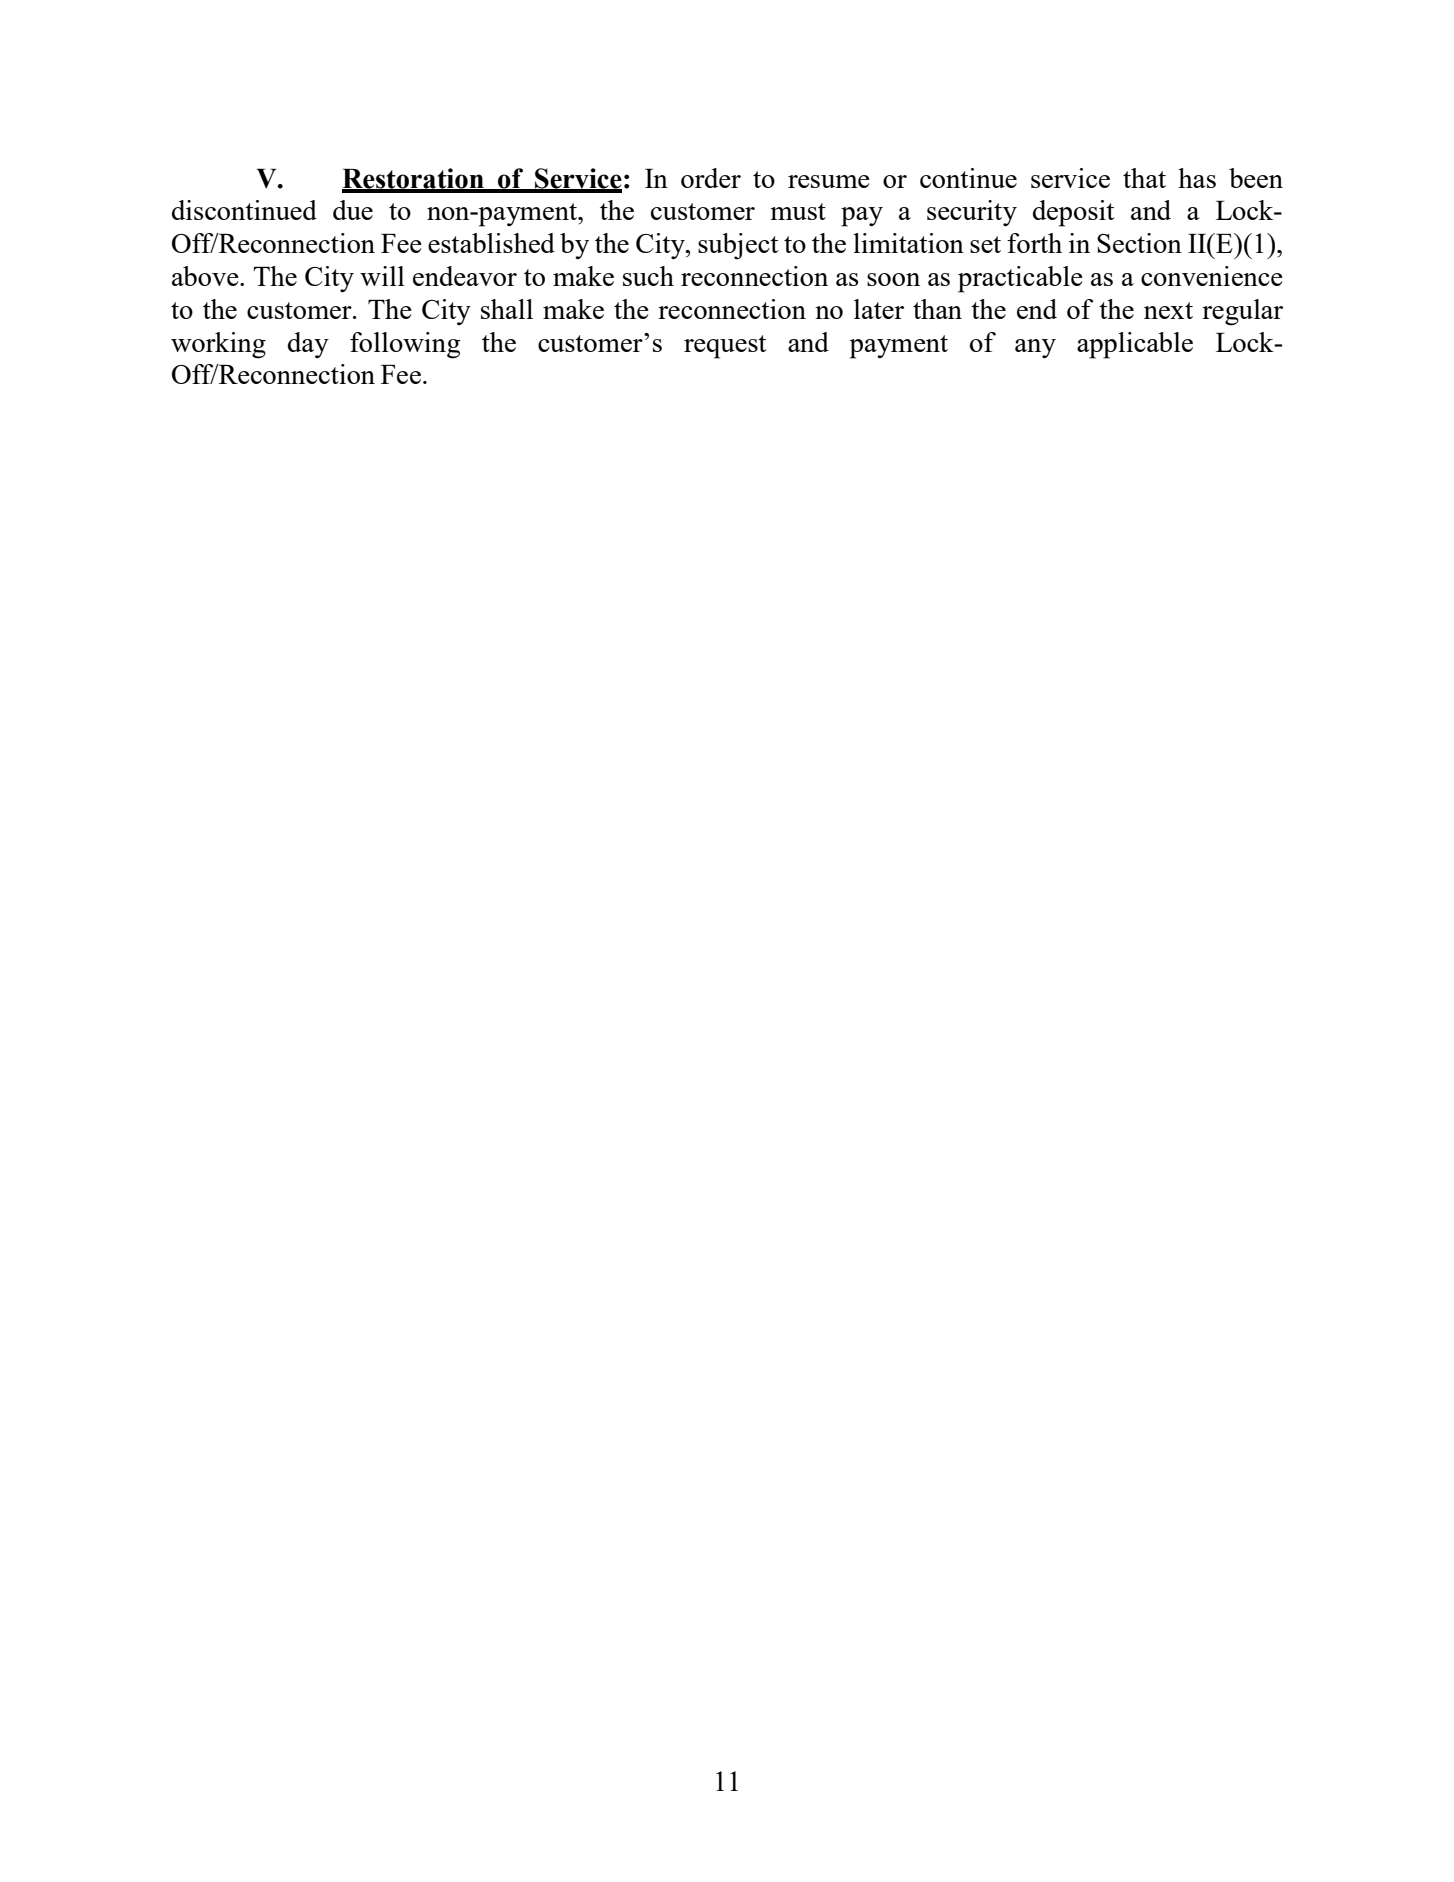  Describe the element at coordinates (353, 210) in the screenshot. I see `due` at that location.
